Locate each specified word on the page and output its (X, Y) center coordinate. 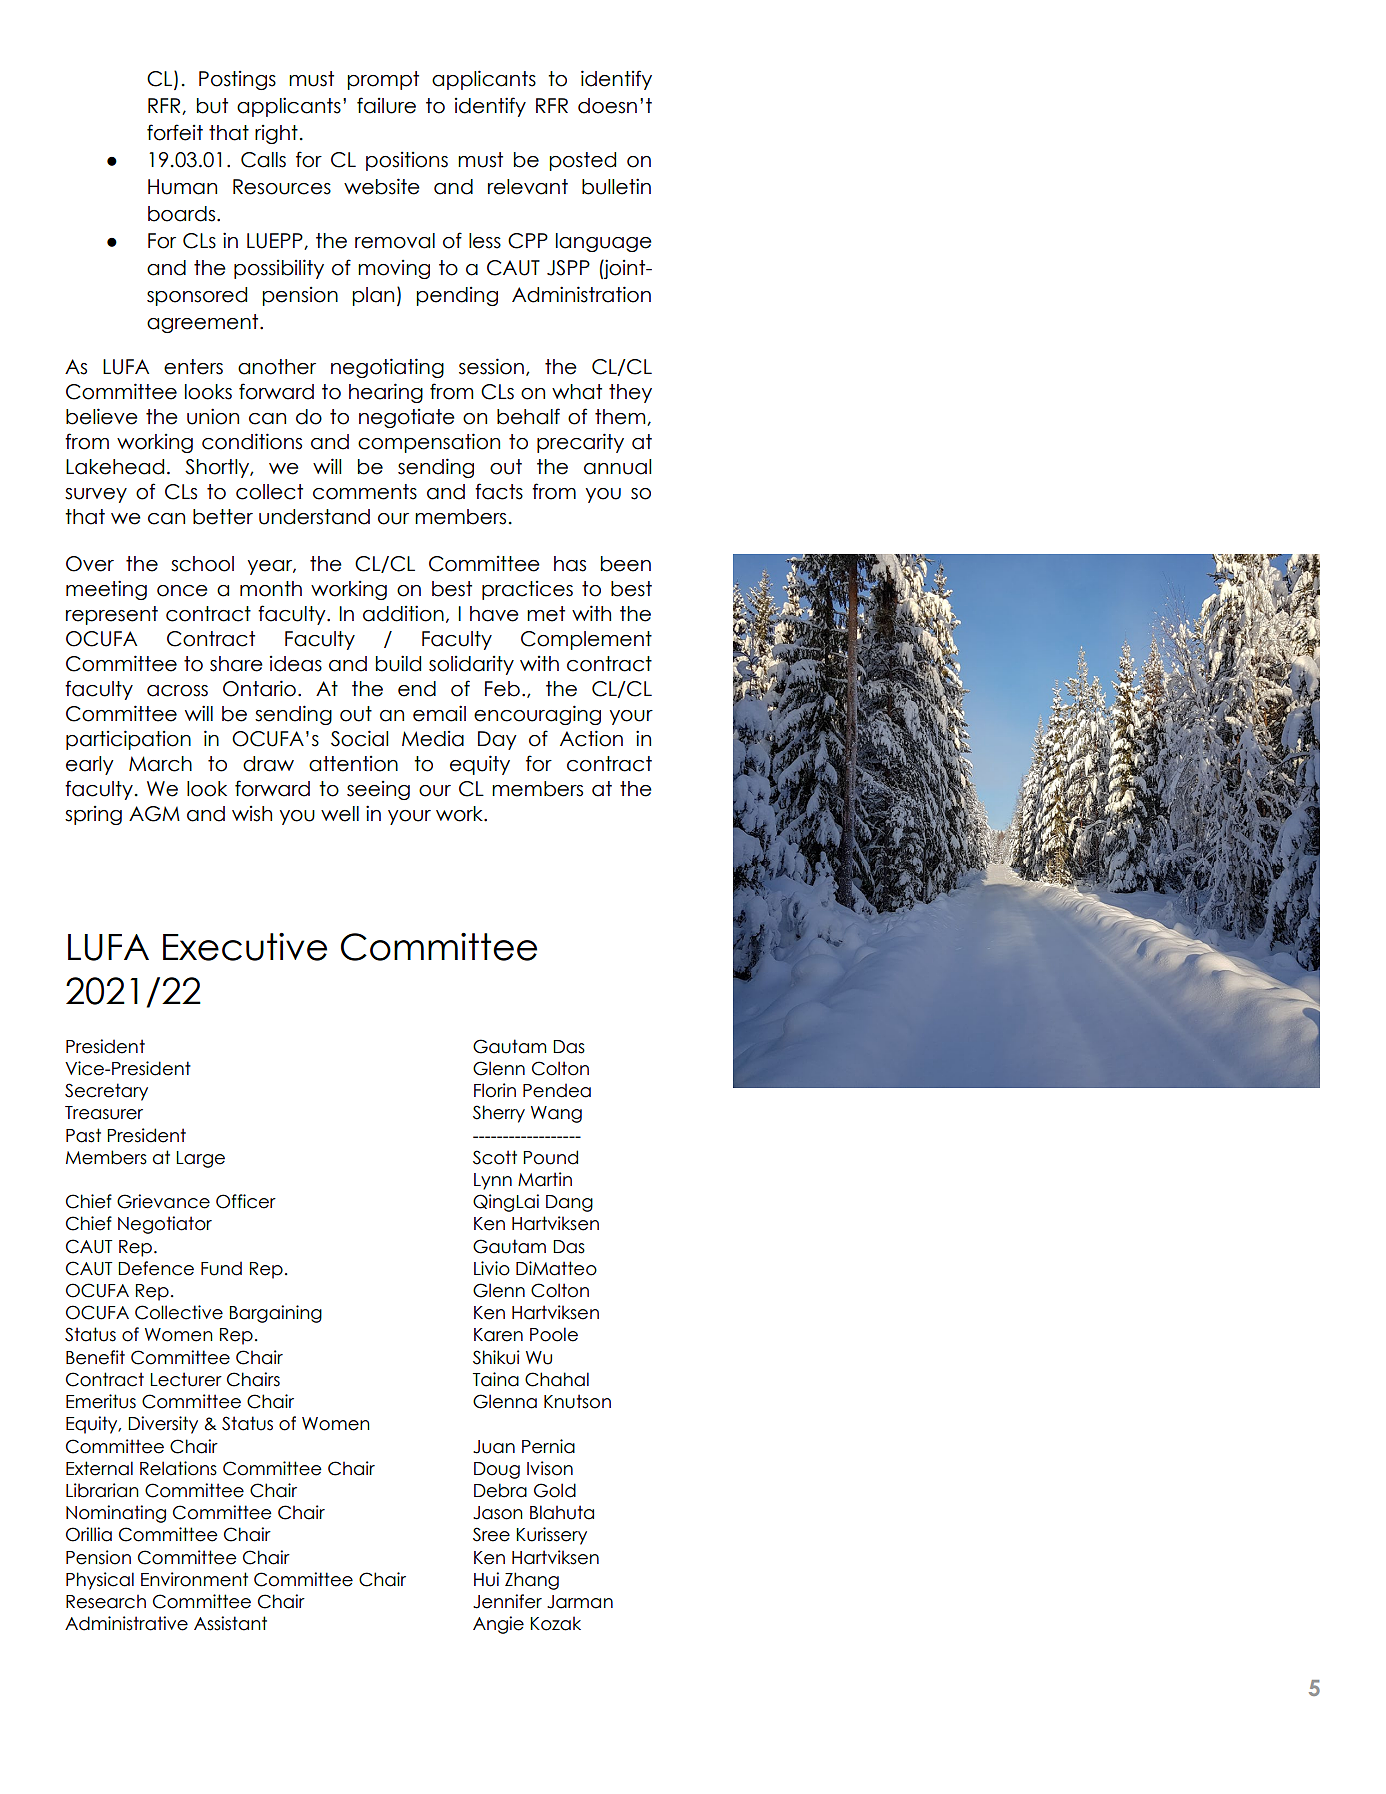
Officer (246, 1201)
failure (386, 105)
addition (403, 613)
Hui (486, 1579)
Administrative (126, 1623)
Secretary (106, 1092)
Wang (556, 1114)
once (182, 591)
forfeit (175, 132)
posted (582, 161)
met (546, 614)
